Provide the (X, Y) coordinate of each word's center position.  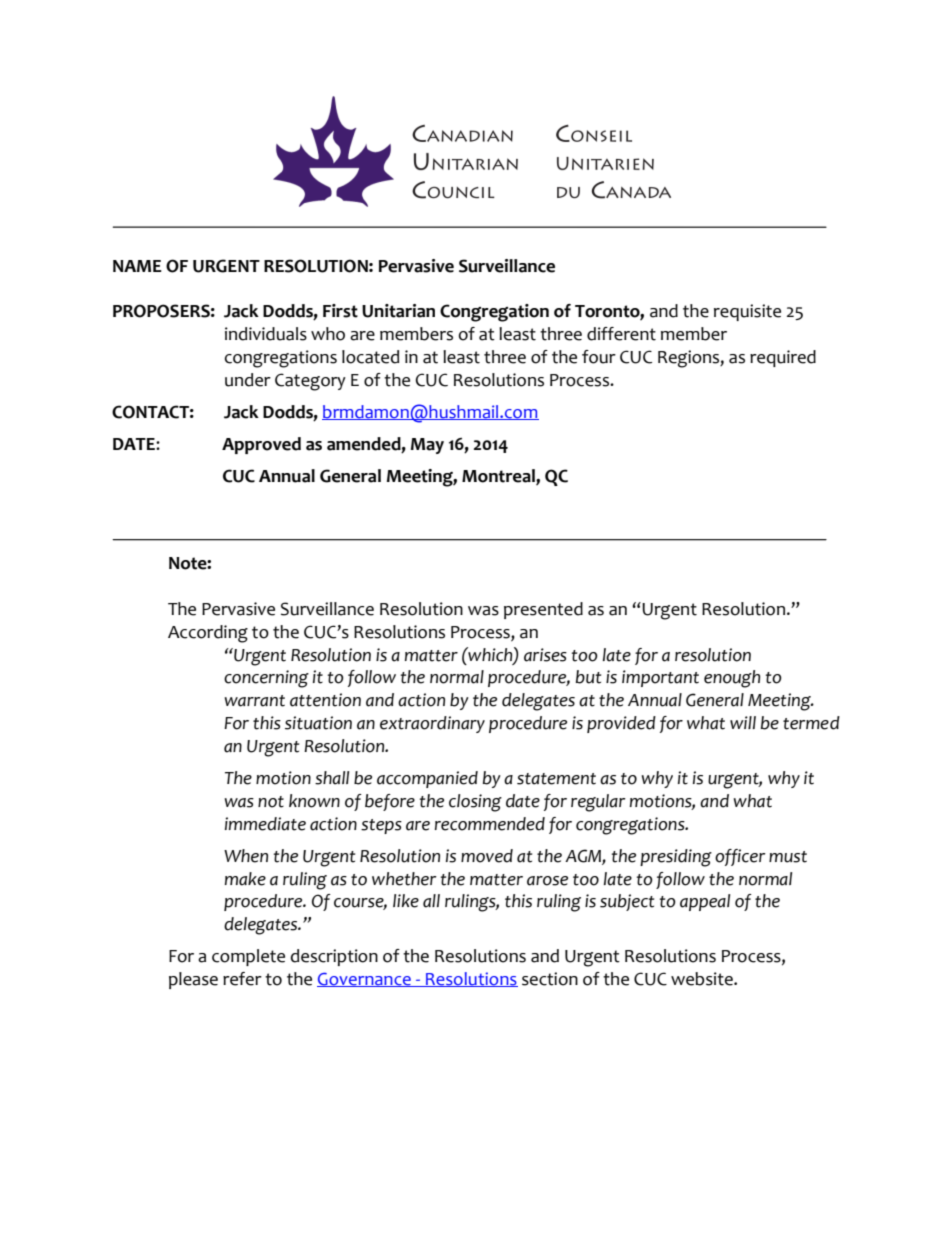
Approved (261, 445)
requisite (747, 312)
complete (248, 957)
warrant (255, 701)
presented (543, 610)
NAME (137, 266)
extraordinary (432, 724)
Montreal (499, 477)
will (743, 722)
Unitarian (398, 311)
